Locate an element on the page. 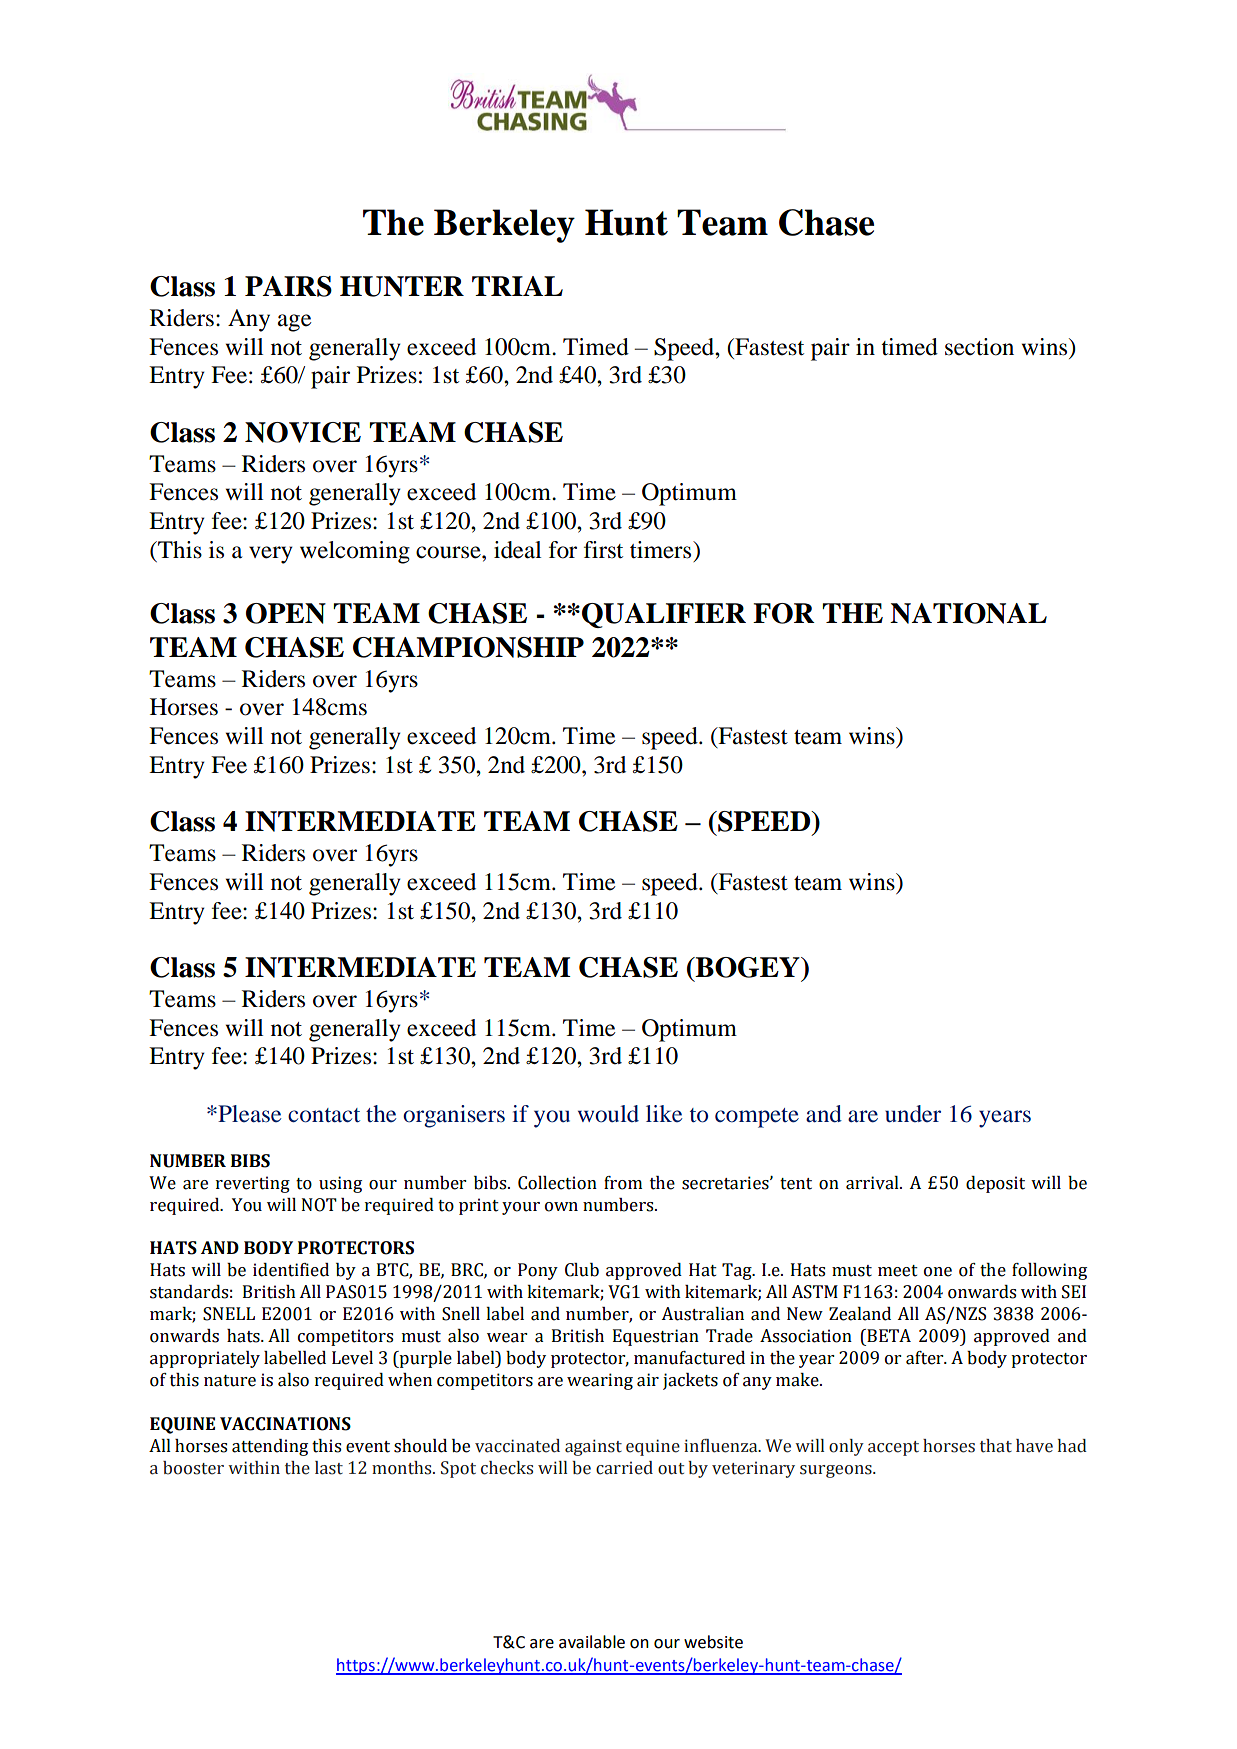 The width and height of the image is (1237, 1749). that is located at coordinates (996, 1446).
